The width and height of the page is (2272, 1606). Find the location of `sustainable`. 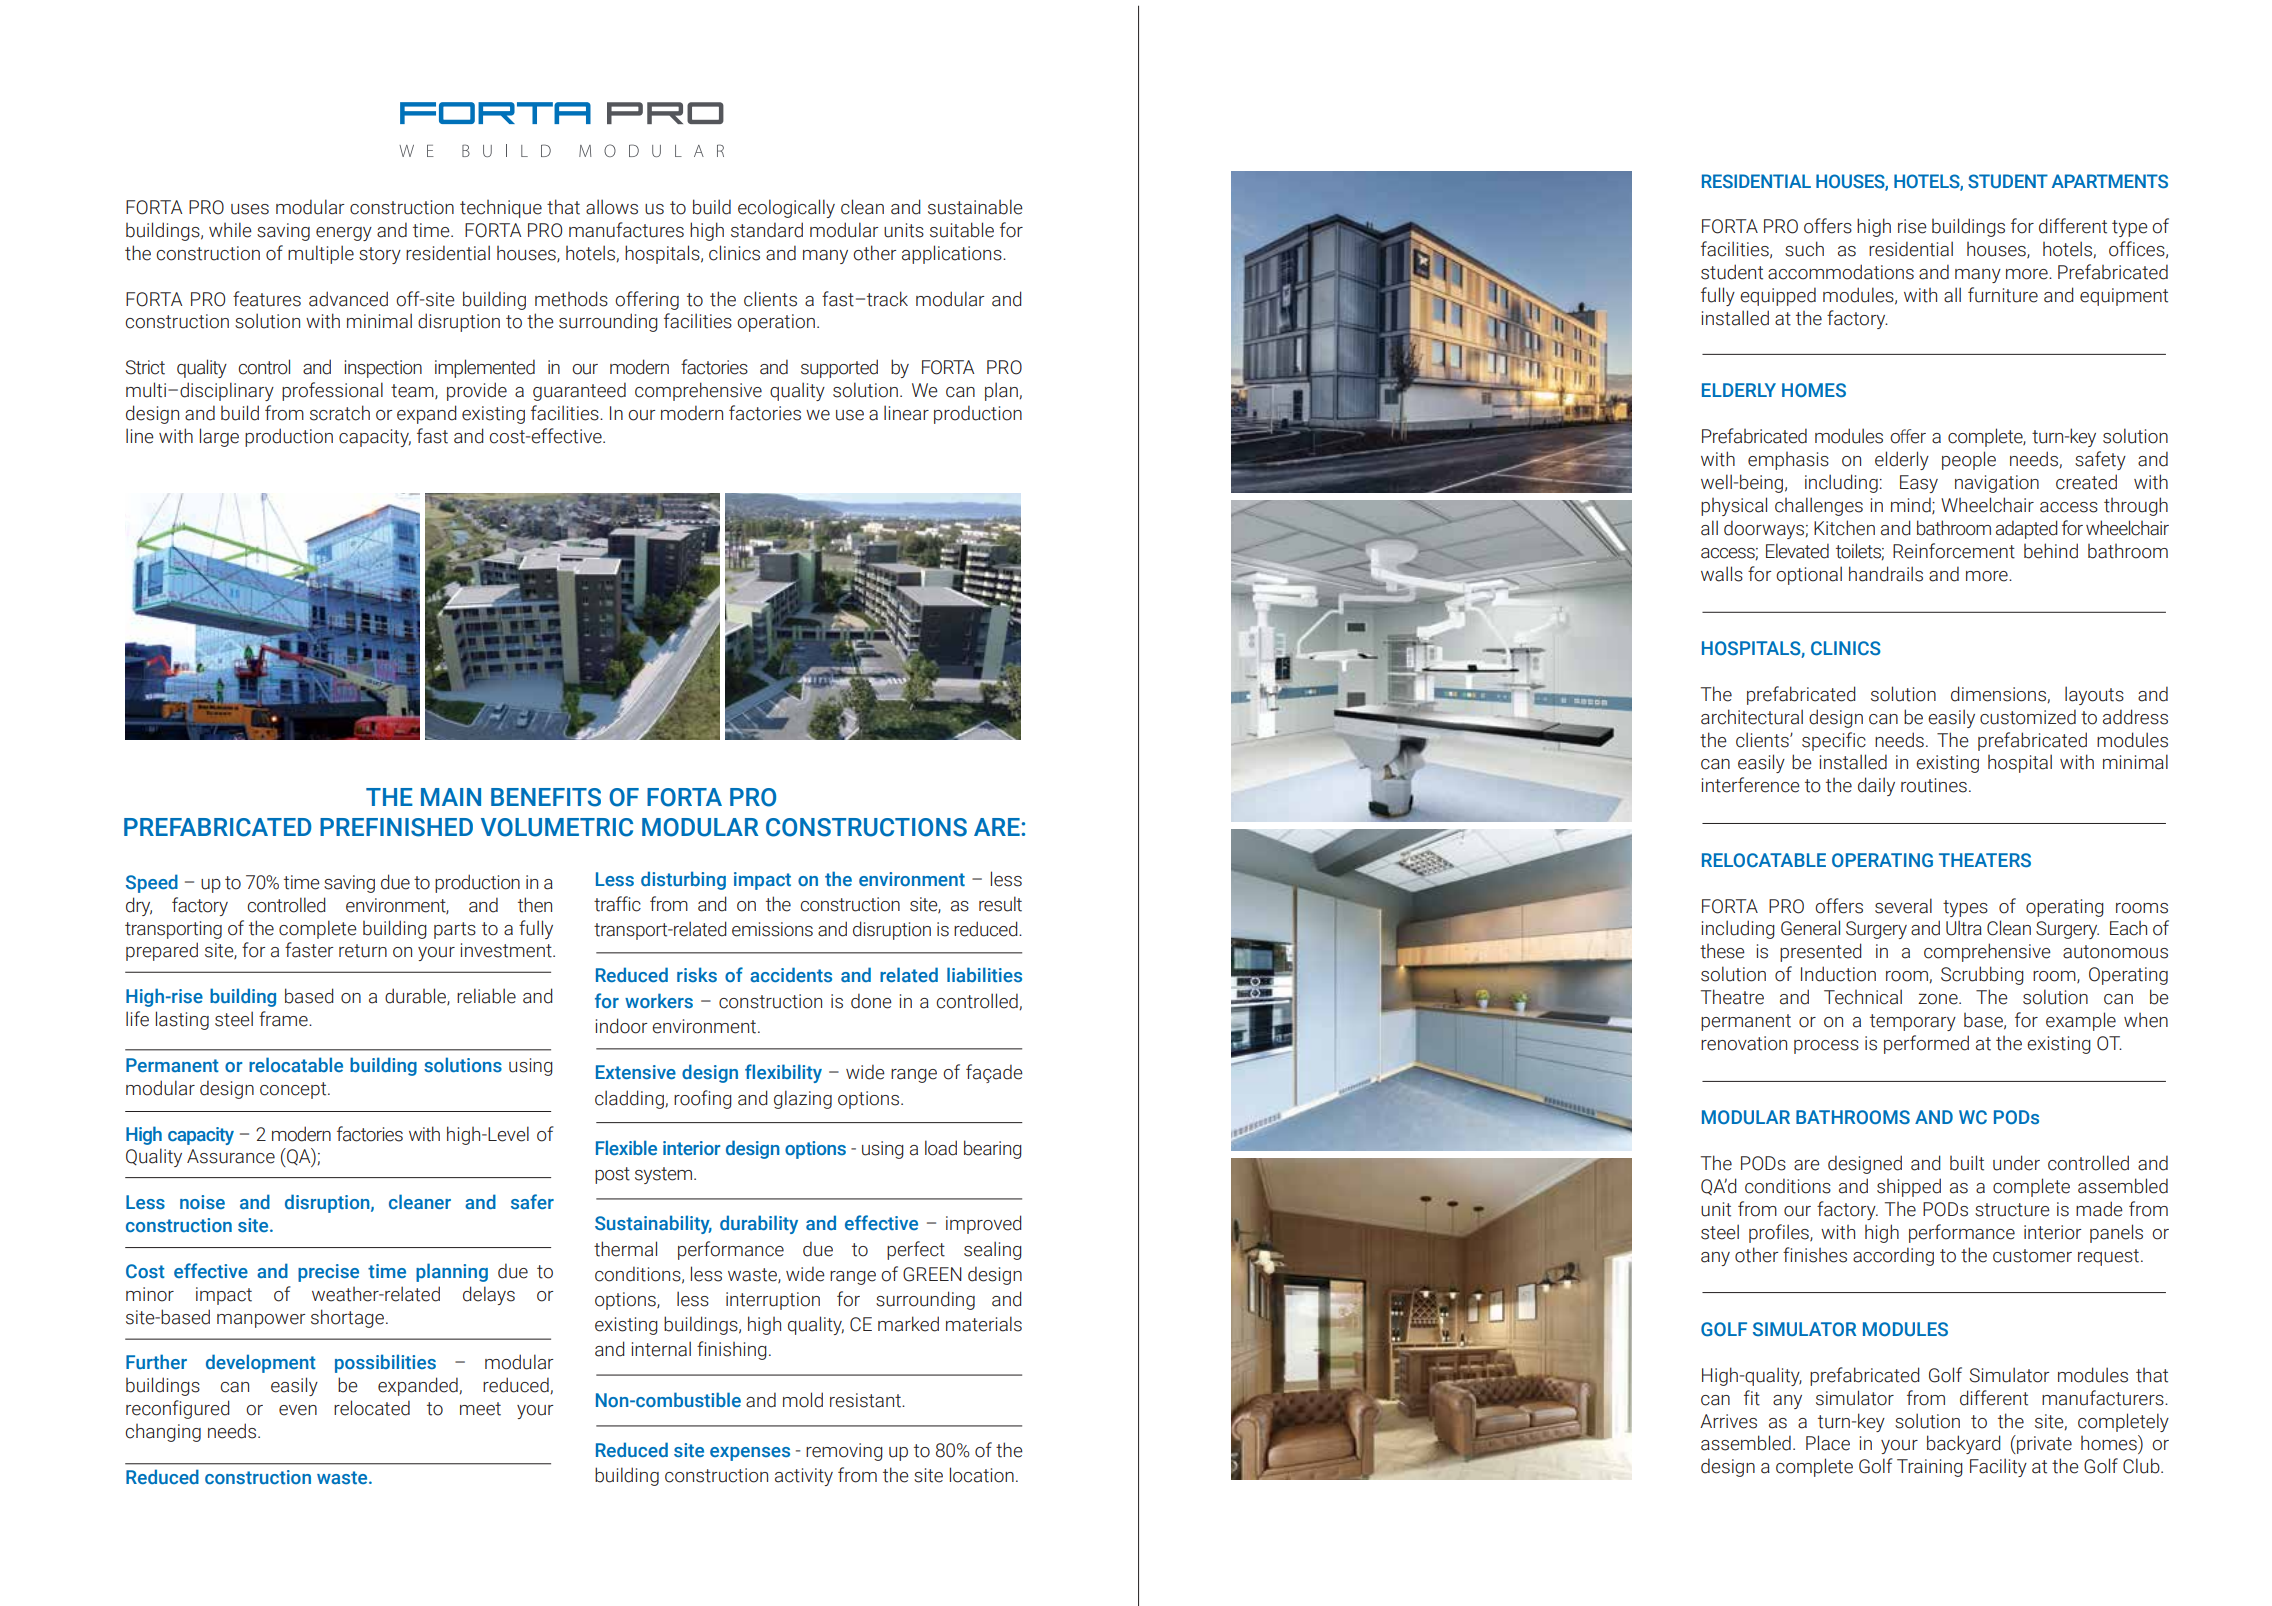

sustainable is located at coordinates (975, 207).
